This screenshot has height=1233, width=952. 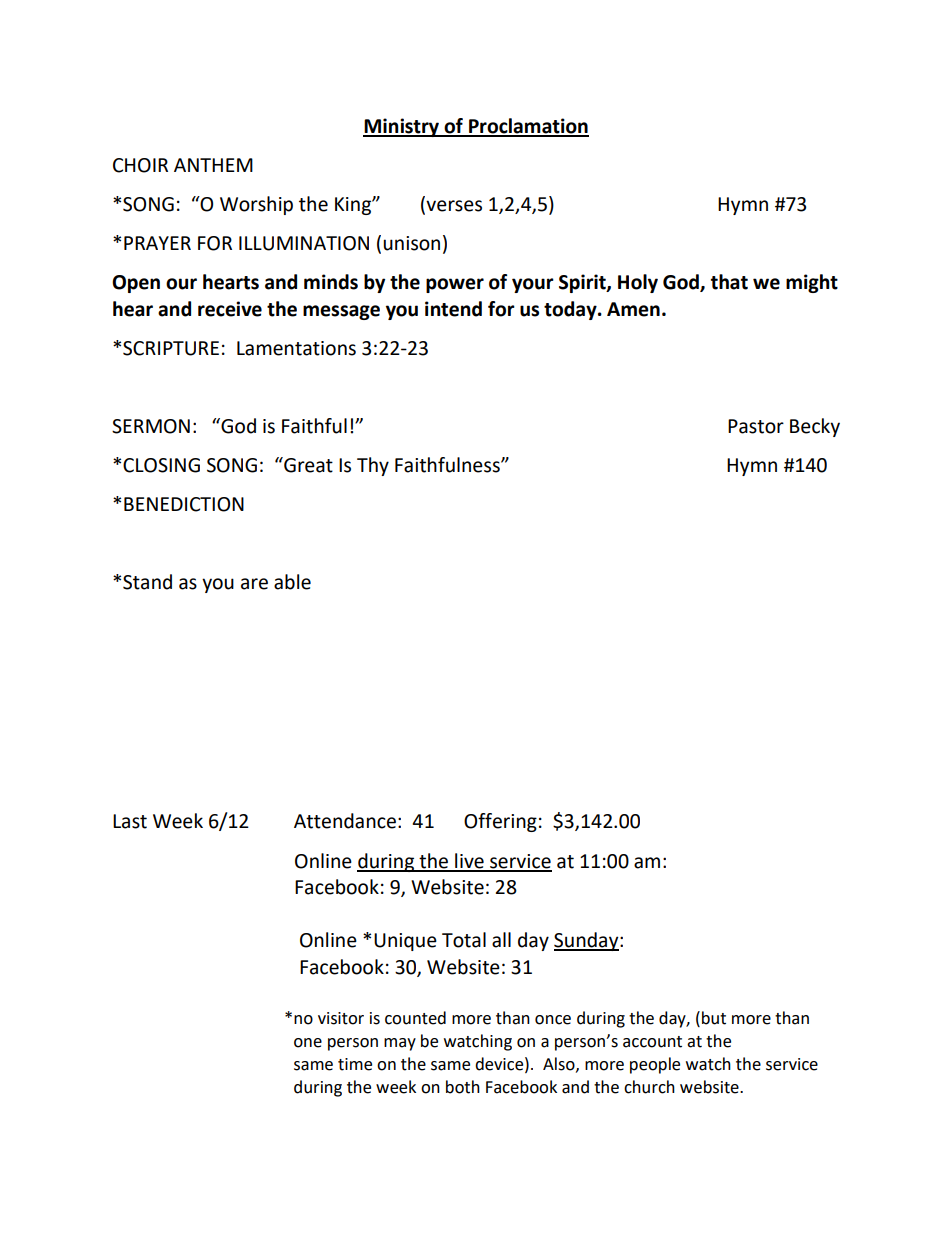 What do you see at coordinates (213, 165) in the screenshot?
I see `ANTHEM` at bounding box center [213, 165].
